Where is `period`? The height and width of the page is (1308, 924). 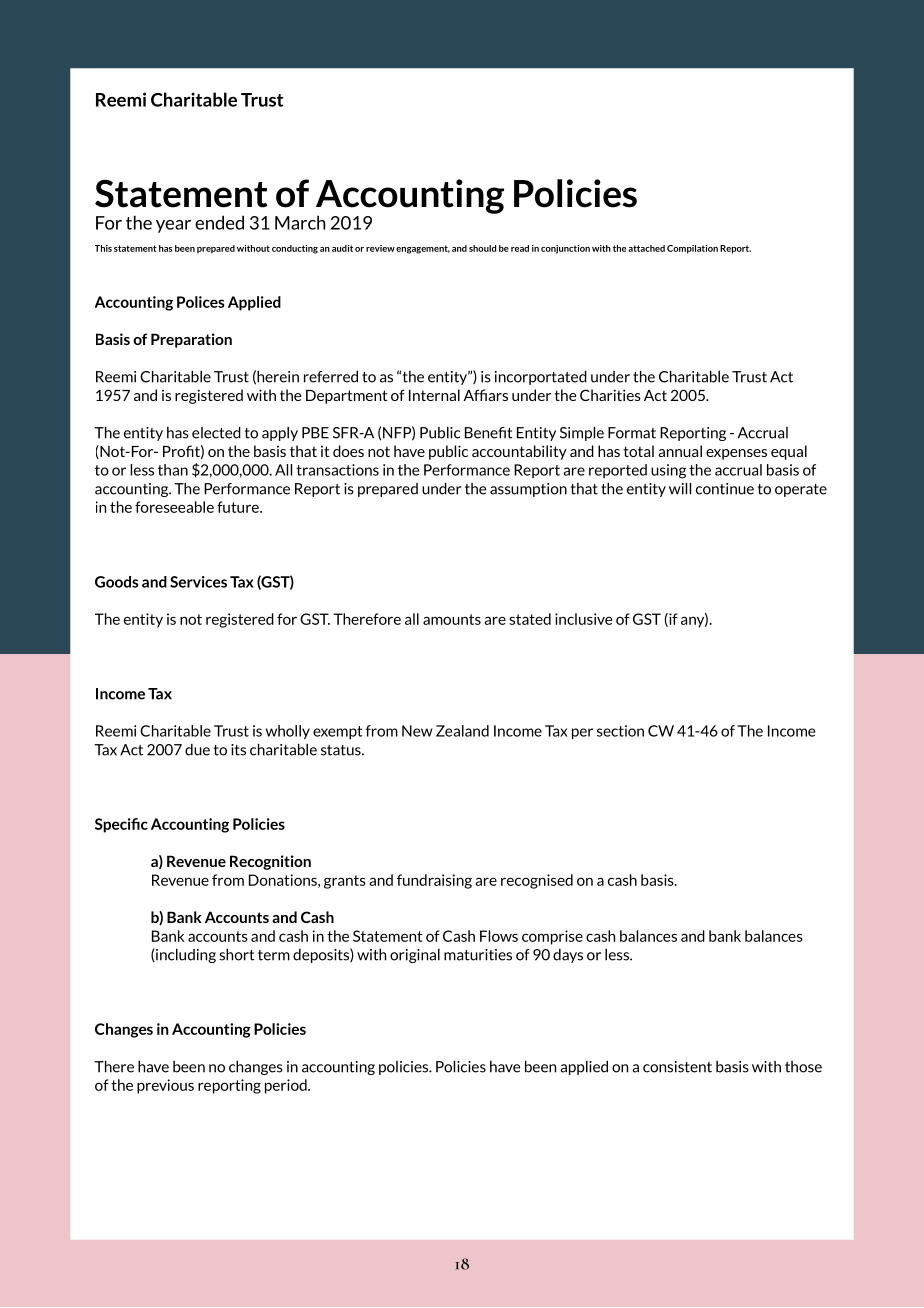
period is located at coordinates (287, 1086).
